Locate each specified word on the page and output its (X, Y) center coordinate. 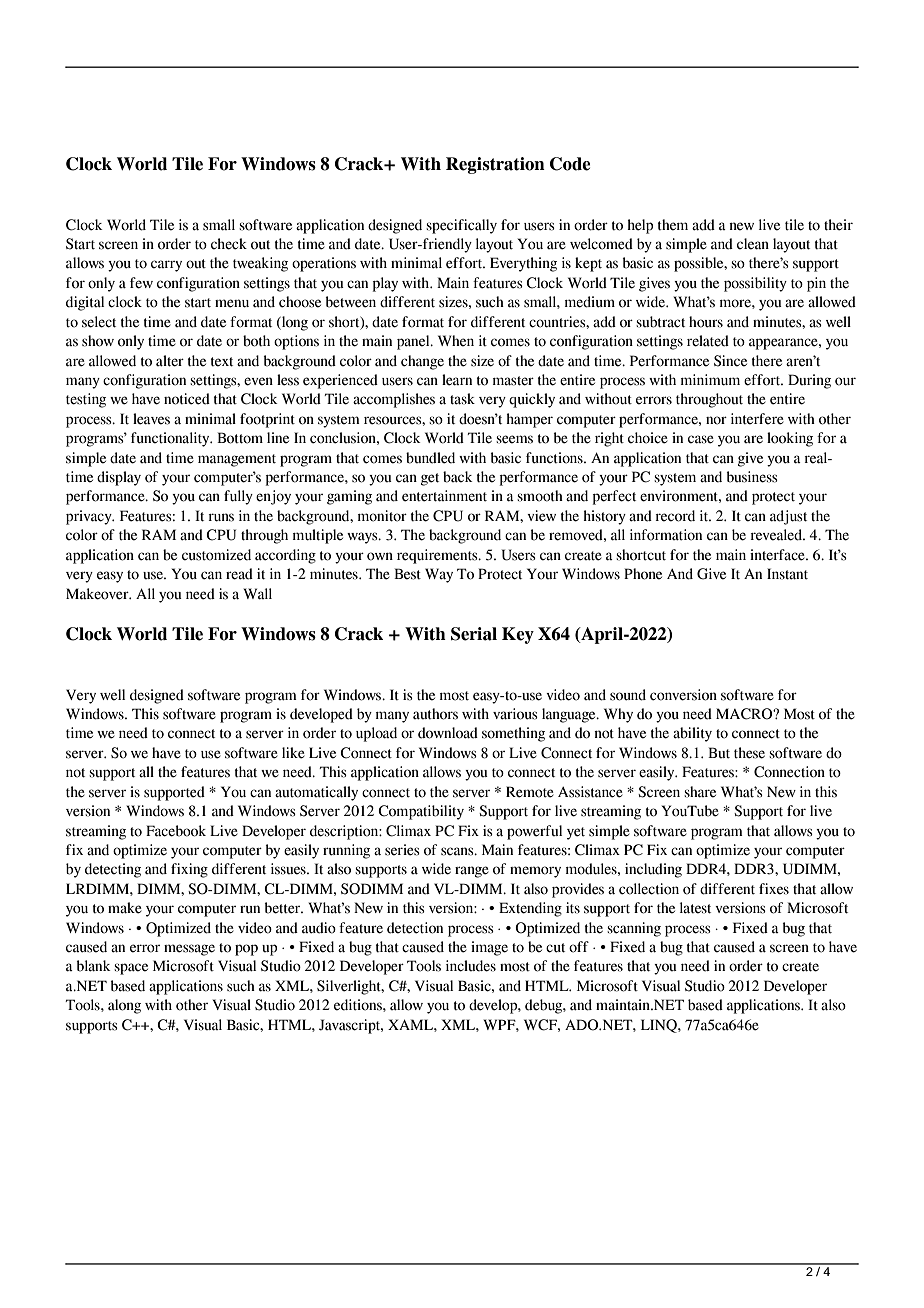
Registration (495, 165)
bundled (430, 458)
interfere (757, 419)
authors (435, 714)
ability (692, 734)
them (673, 225)
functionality (171, 439)
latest (695, 908)
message (189, 950)
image (489, 948)
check (229, 244)
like (293, 753)
